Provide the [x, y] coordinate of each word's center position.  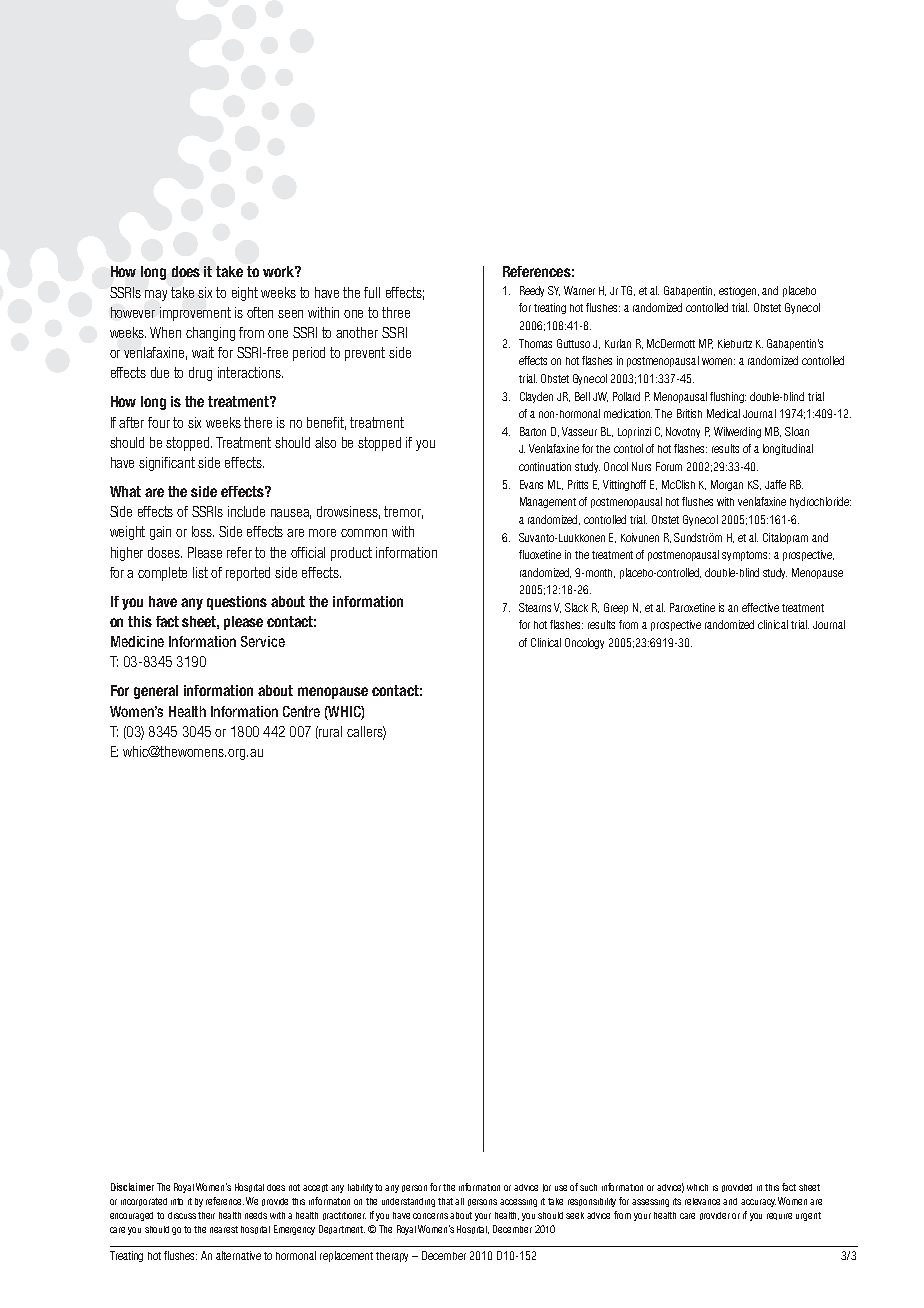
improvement [195, 314]
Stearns [535, 607]
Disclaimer [132, 1187]
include [246, 511]
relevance [702, 1201]
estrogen [739, 292]
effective [760, 607]
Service [263, 641]
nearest [224, 1229]
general [156, 692]
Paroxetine [692, 607]
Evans [531, 484]
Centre [301, 711]
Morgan [727, 485]
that [447, 1201]
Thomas [535, 343]
